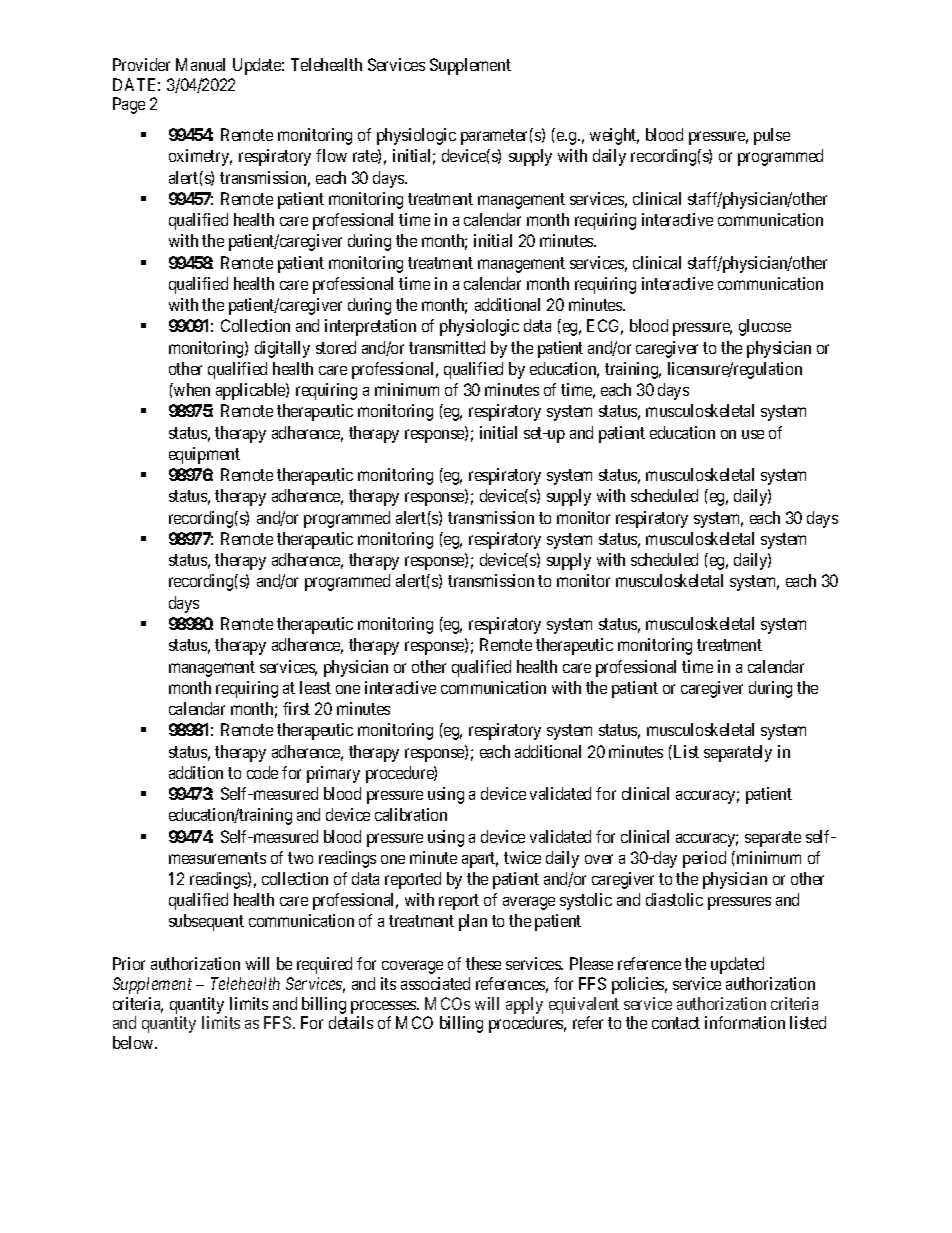 This image has height=1233, width=952. What do you see at coordinates (447, 347) in the image?
I see `transmitted` at bounding box center [447, 347].
